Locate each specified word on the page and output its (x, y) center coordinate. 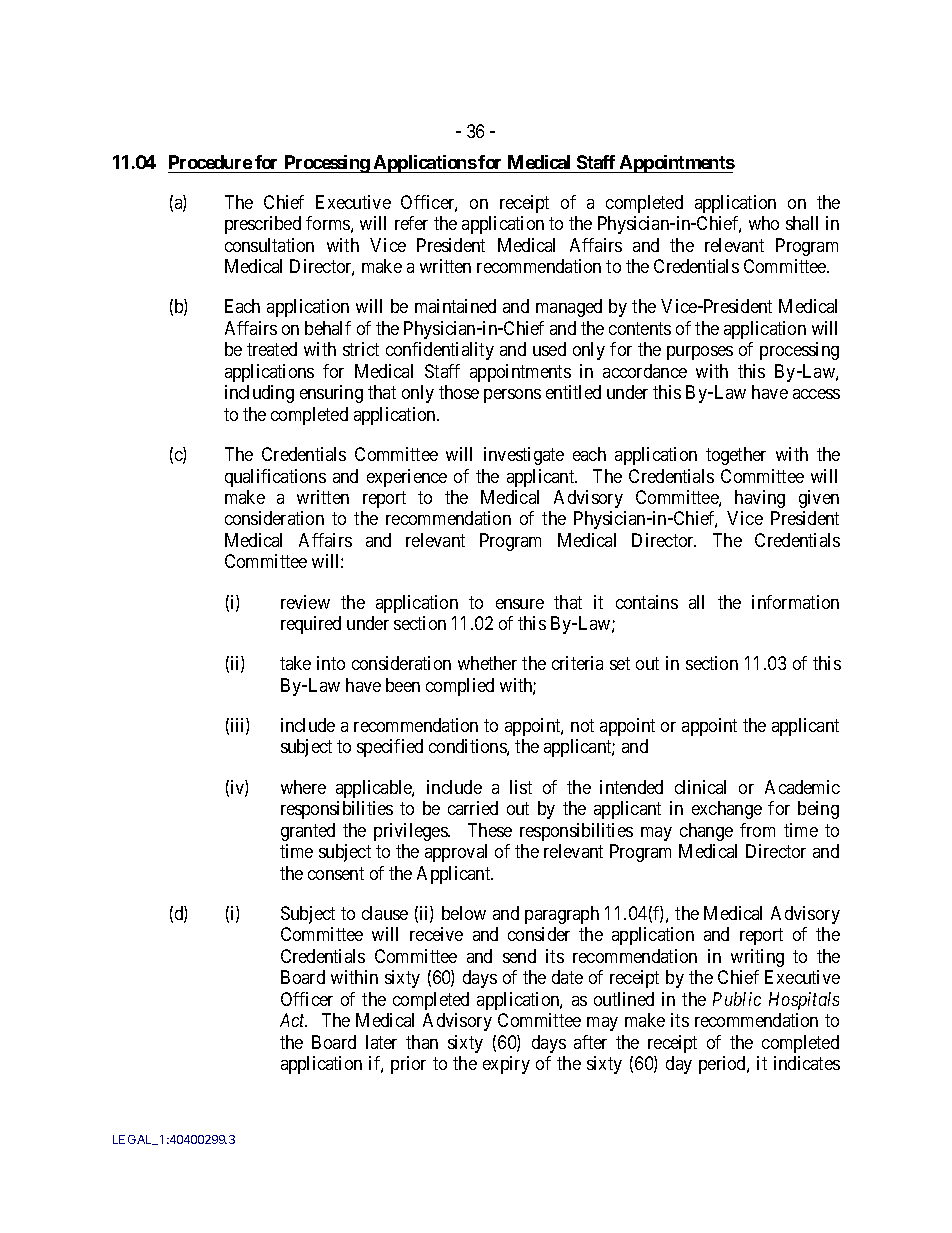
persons (512, 396)
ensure (520, 604)
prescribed (263, 225)
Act (293, 1020)
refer (411, 223)
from (757, 830)
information (795, 602)
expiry (506, 1065)
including (259, 394)
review (305, 602)
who (764, 223)
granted (308, 832)
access (816, 394)
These (490, 830)
